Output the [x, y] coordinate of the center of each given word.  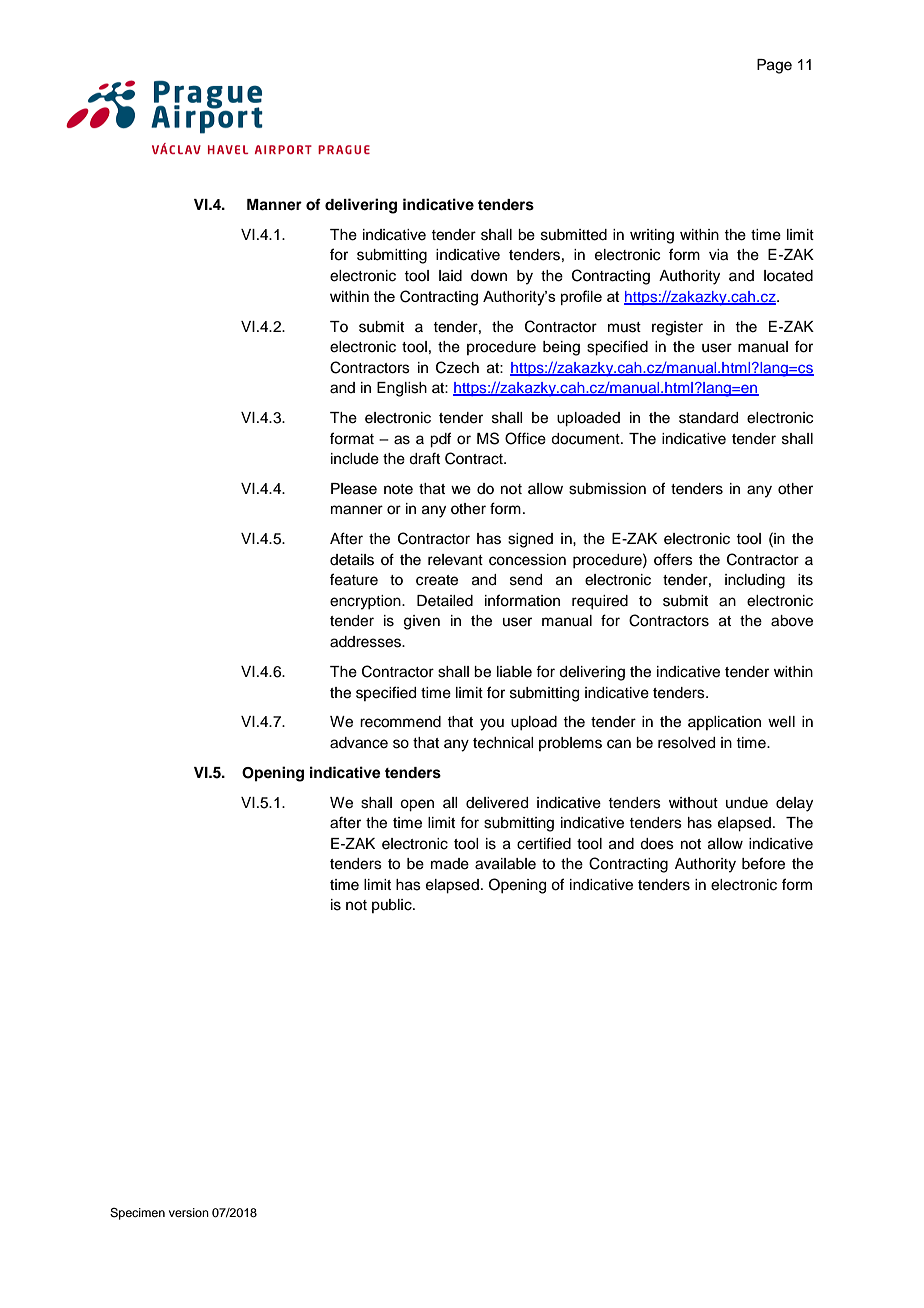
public [393, 906]
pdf [440, 440]
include [355, 459]
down [489, 276]
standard [708, 418]
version [189, 1212]
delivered [497, 803]
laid [450, 276]
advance [359, 743]
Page [774, 66]
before [763, 863]
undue [747, 803]
